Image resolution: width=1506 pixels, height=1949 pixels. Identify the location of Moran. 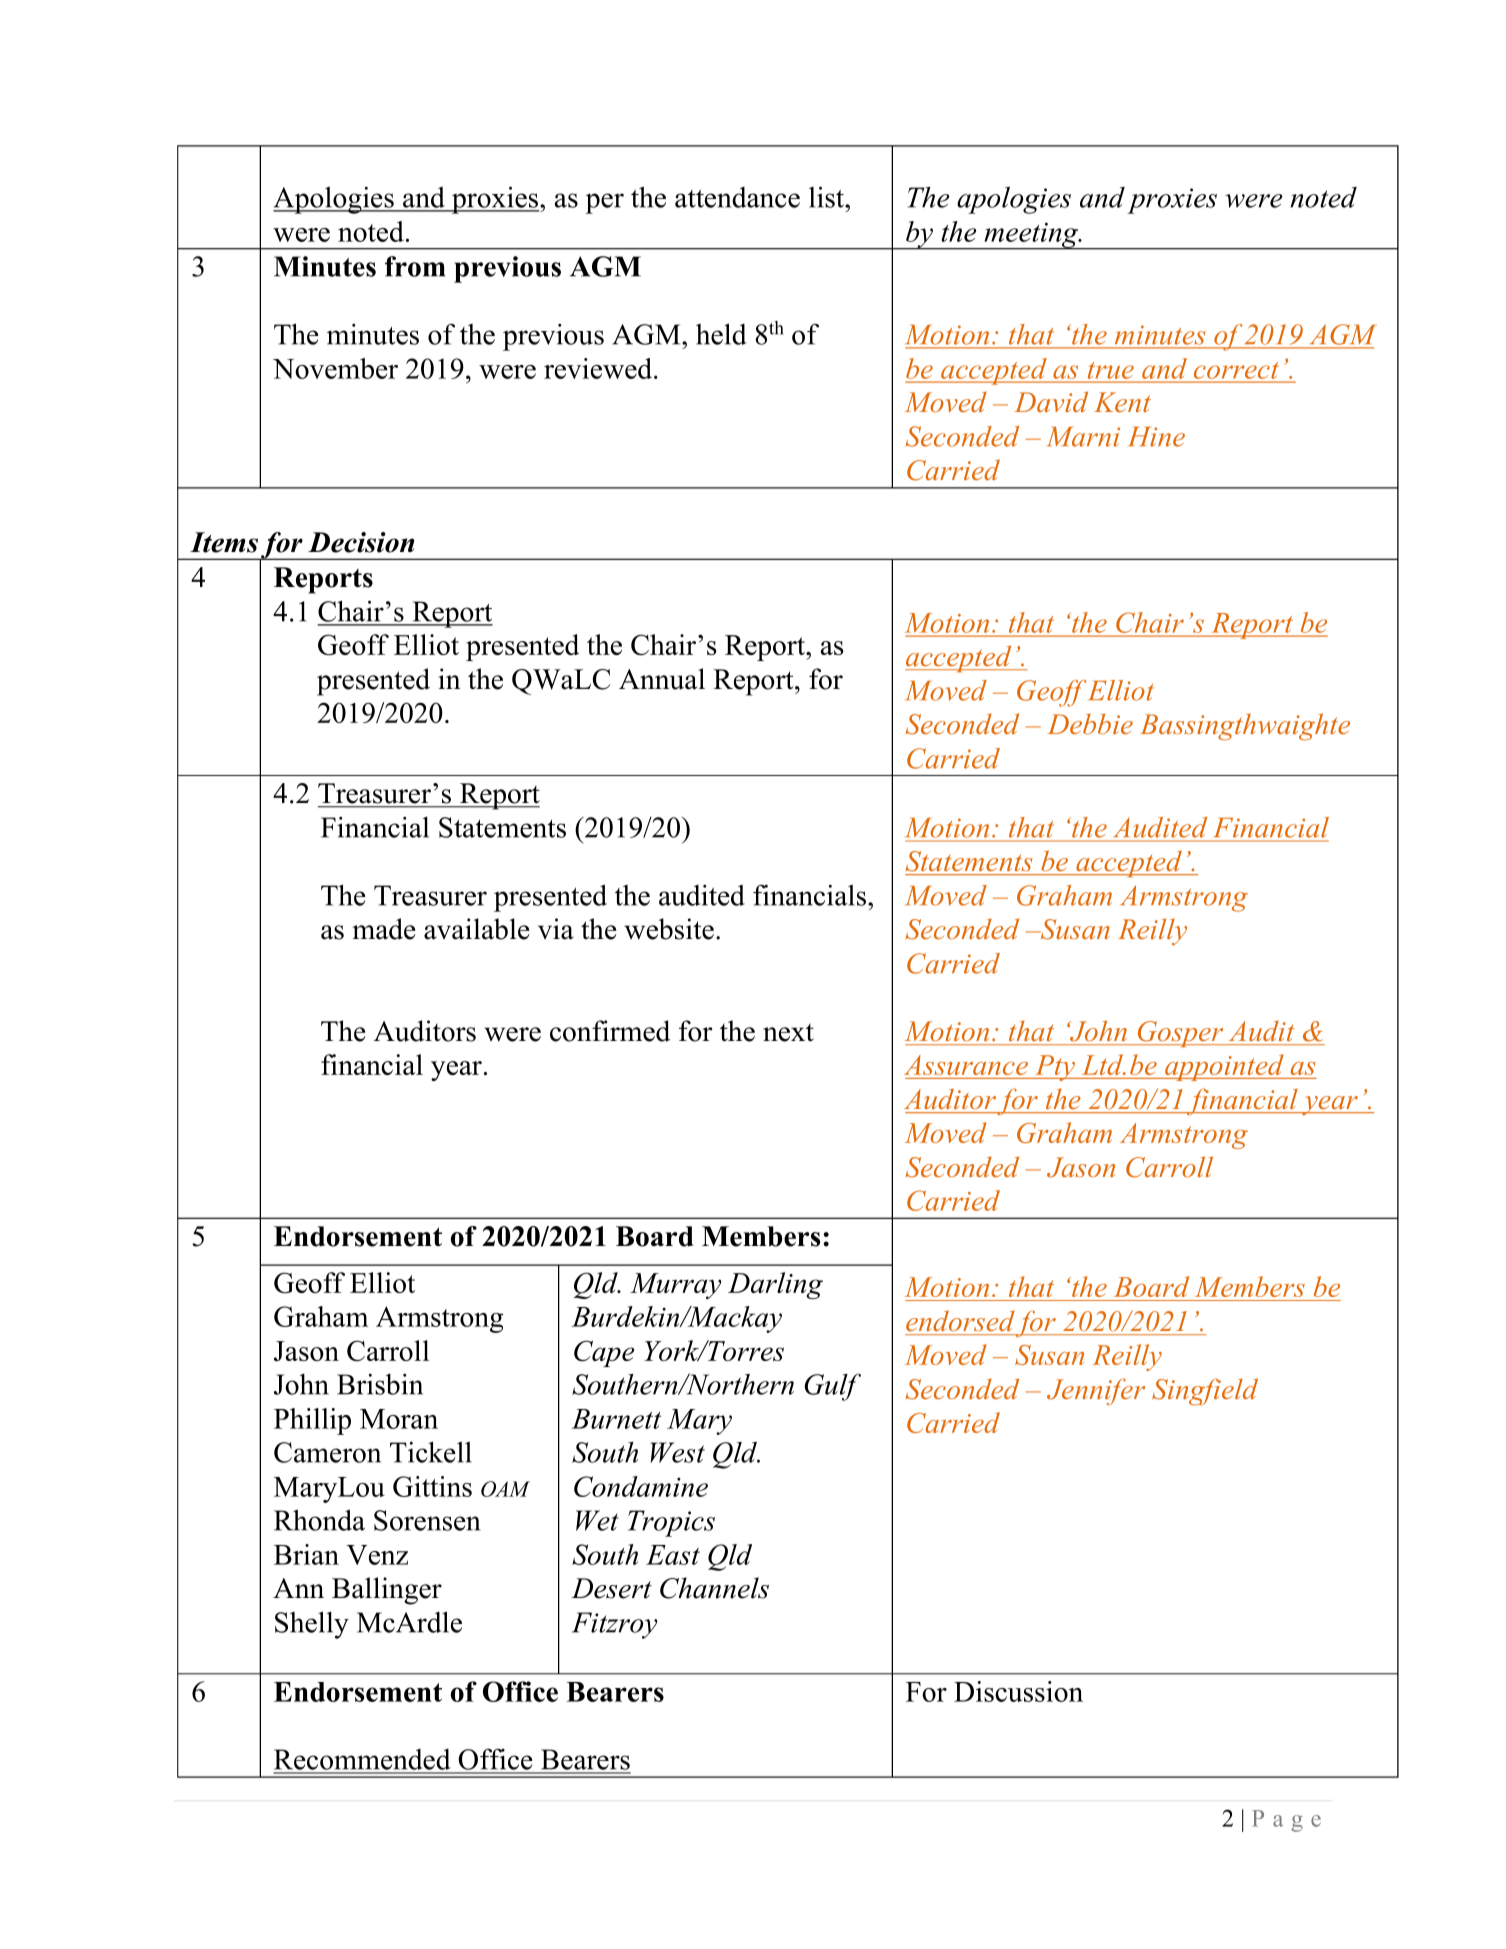
(399, 1419).
